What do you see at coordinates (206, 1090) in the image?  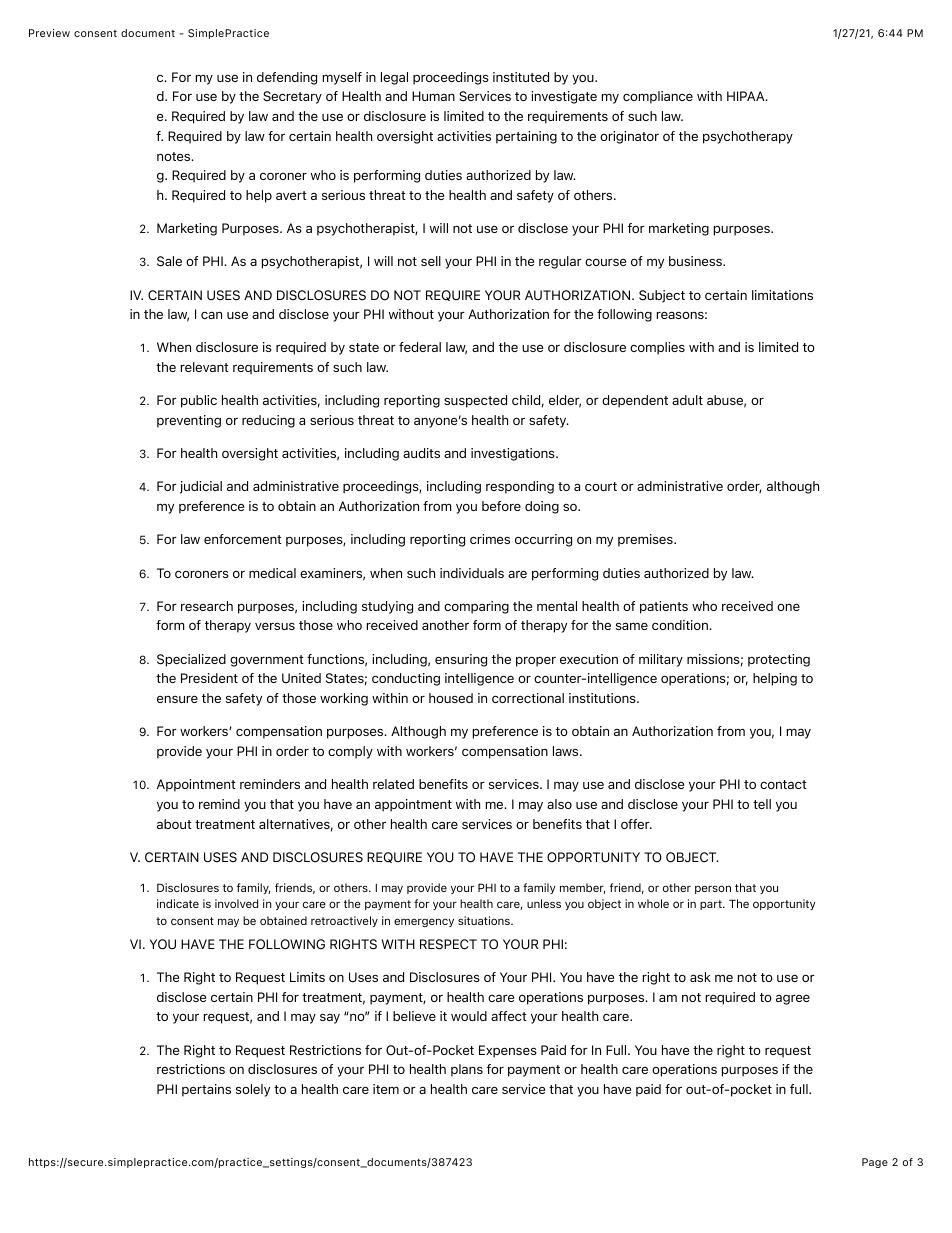 I see `pertains` at bounding box center [206, 1090].
